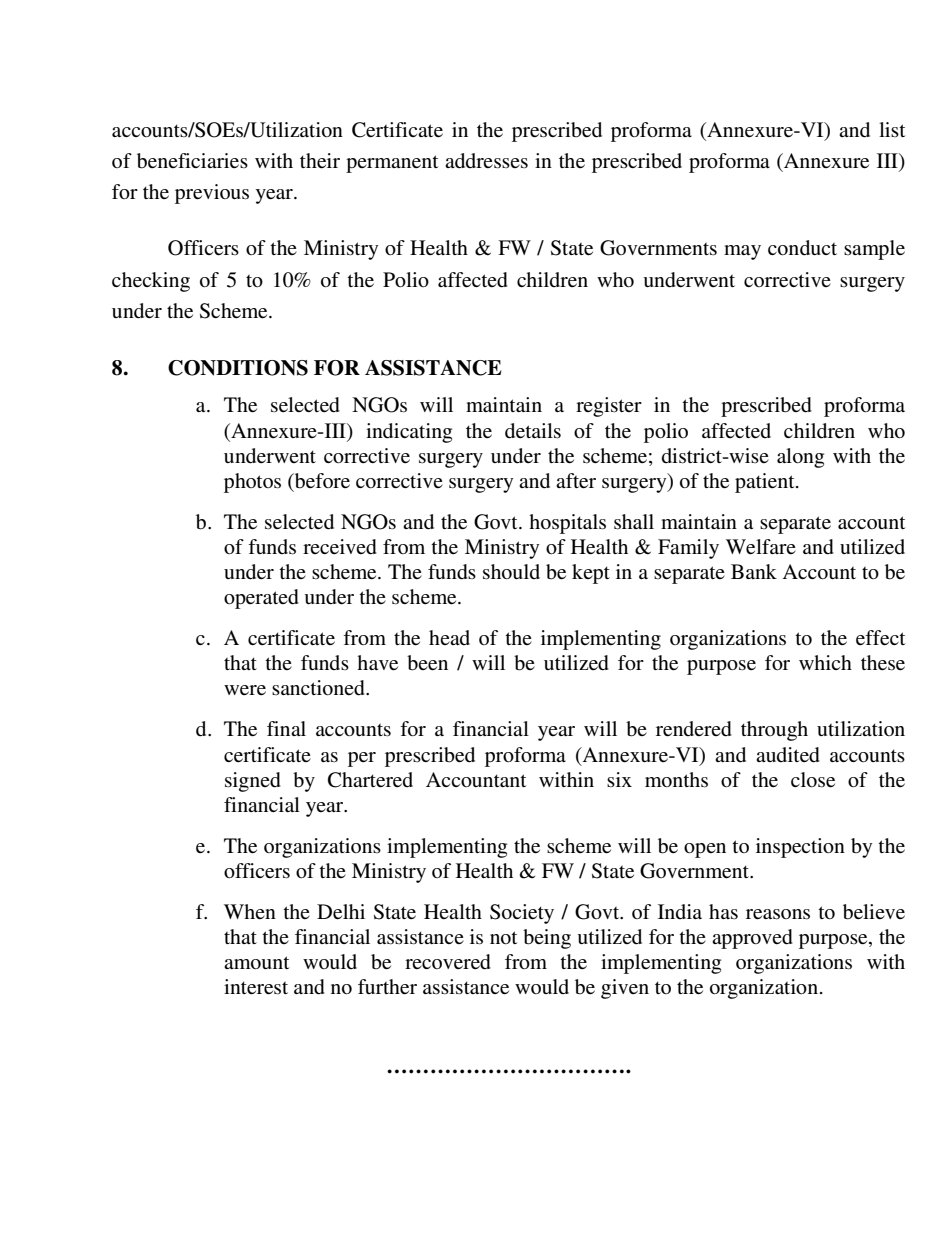  What do you see at coordinates (752, 939) in the screenshot?
I see `approved` at bounding box center [752, 939].
